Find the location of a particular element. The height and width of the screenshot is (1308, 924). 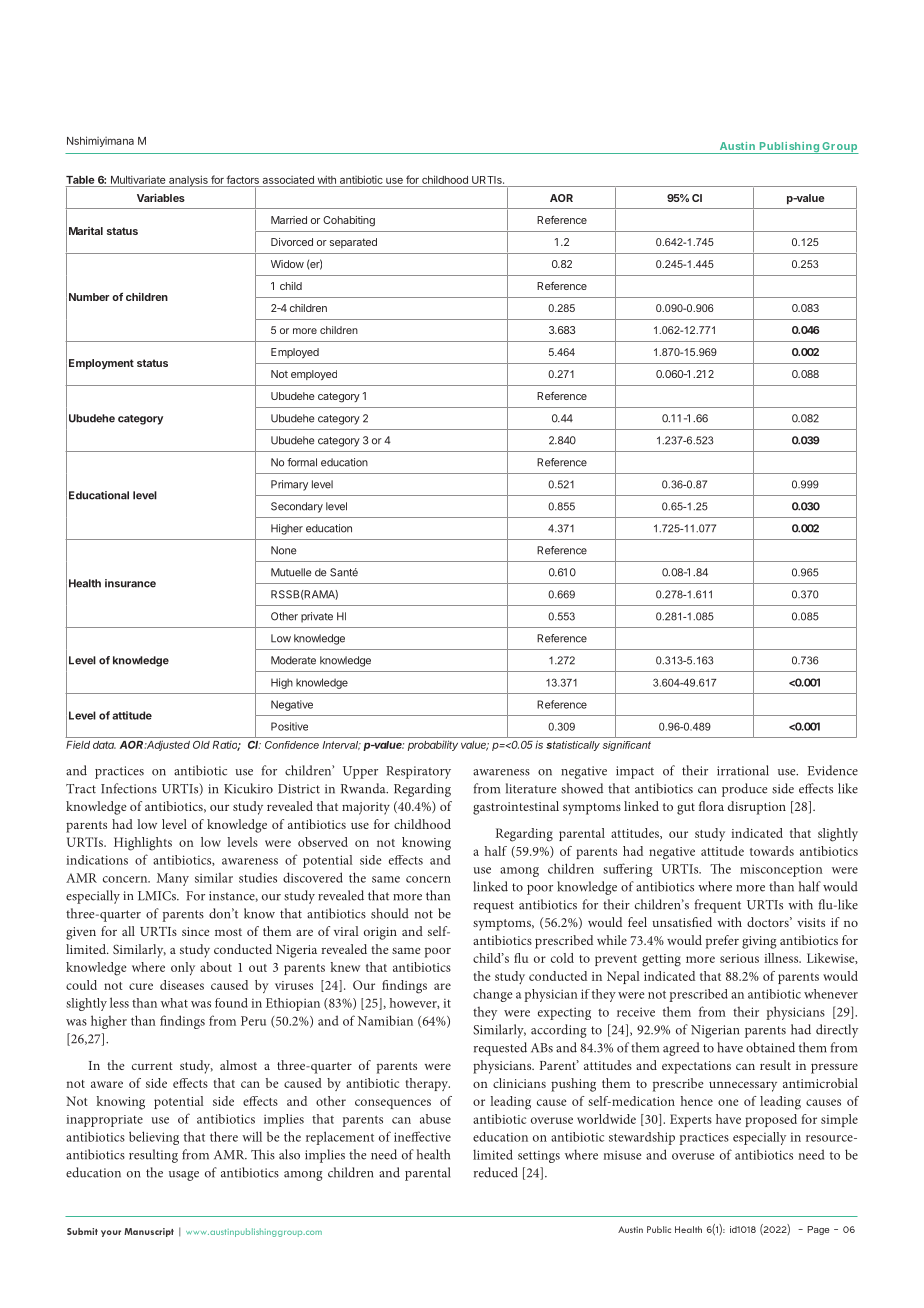

reduced is located at coordinates (496, 1172).
